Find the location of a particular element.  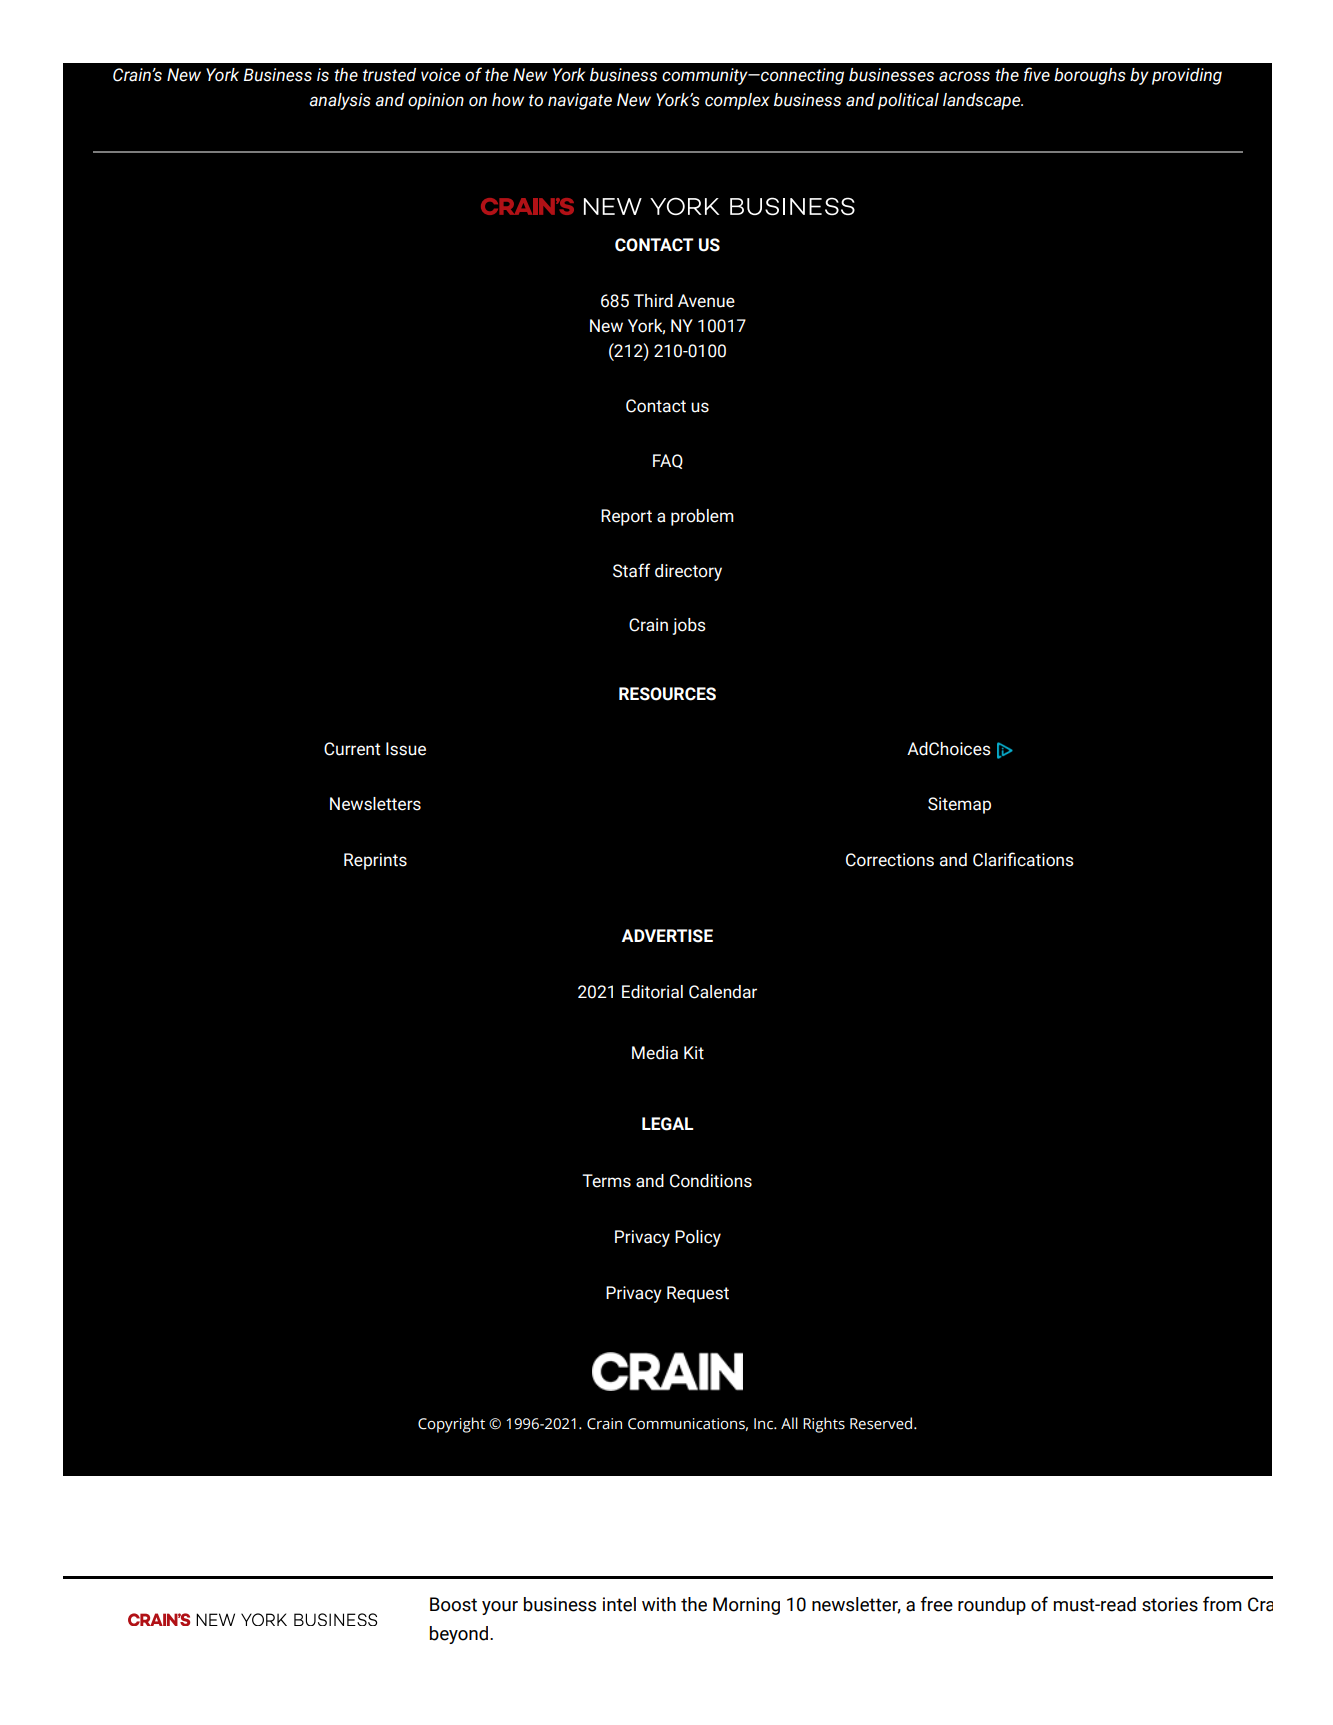

boroughs is located at coordinates (1090, 76).
